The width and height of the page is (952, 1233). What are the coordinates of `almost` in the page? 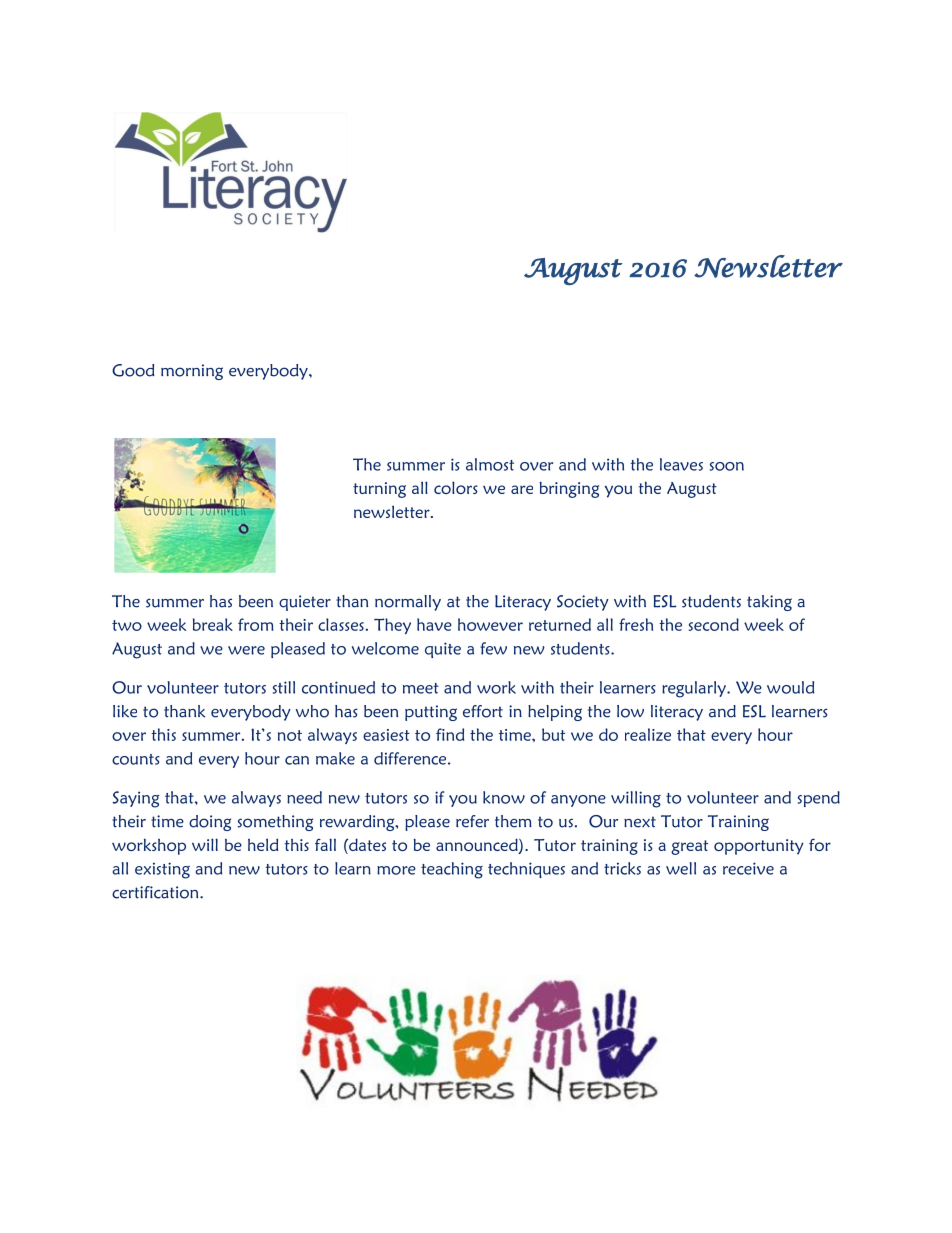 It's located at (490, 464).
